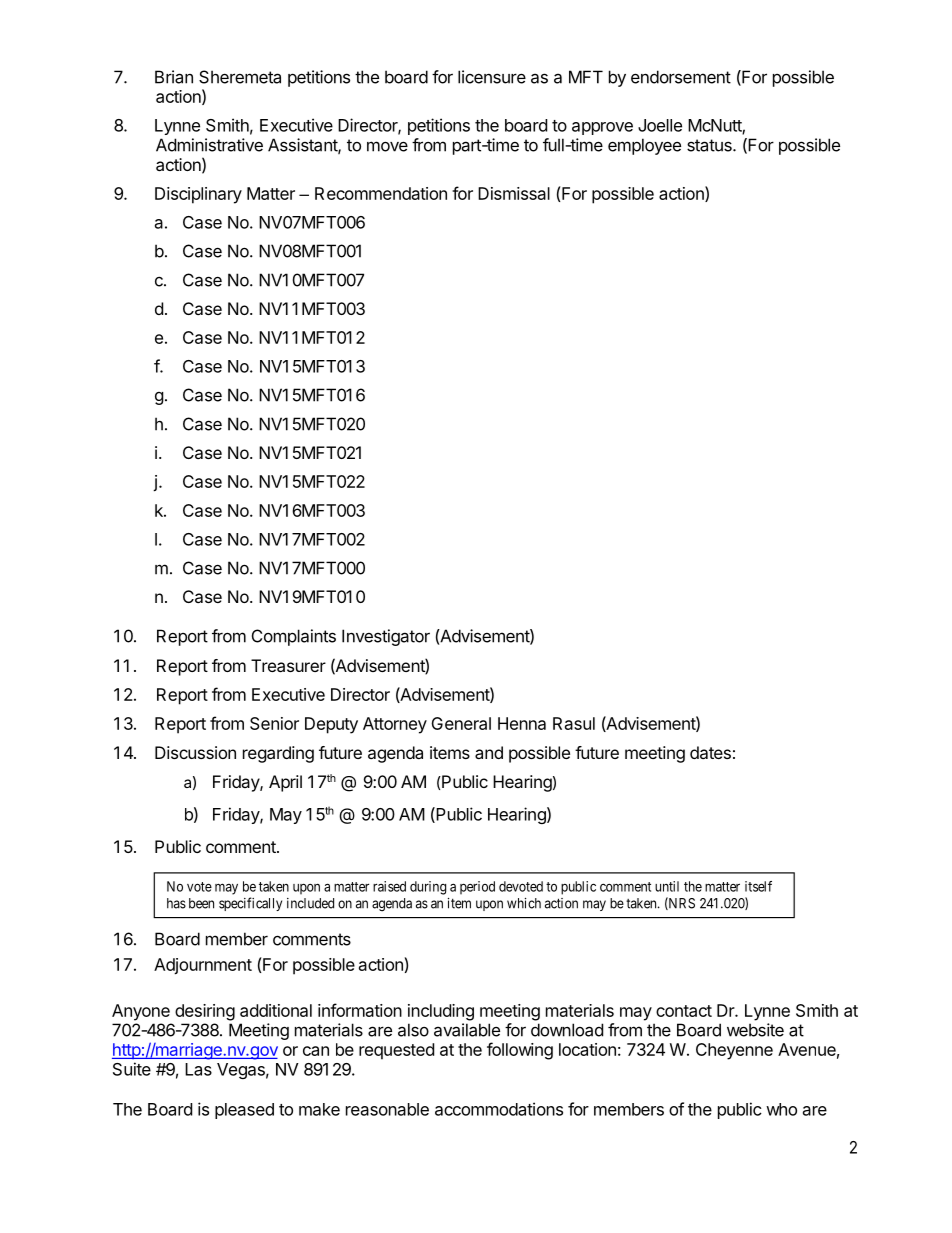 The height and width of the screenshot is (1233, 952). What do you see at coordinates (492, 77) in the screenshot?
I see `licensure` at bounding box center [492, 77].
